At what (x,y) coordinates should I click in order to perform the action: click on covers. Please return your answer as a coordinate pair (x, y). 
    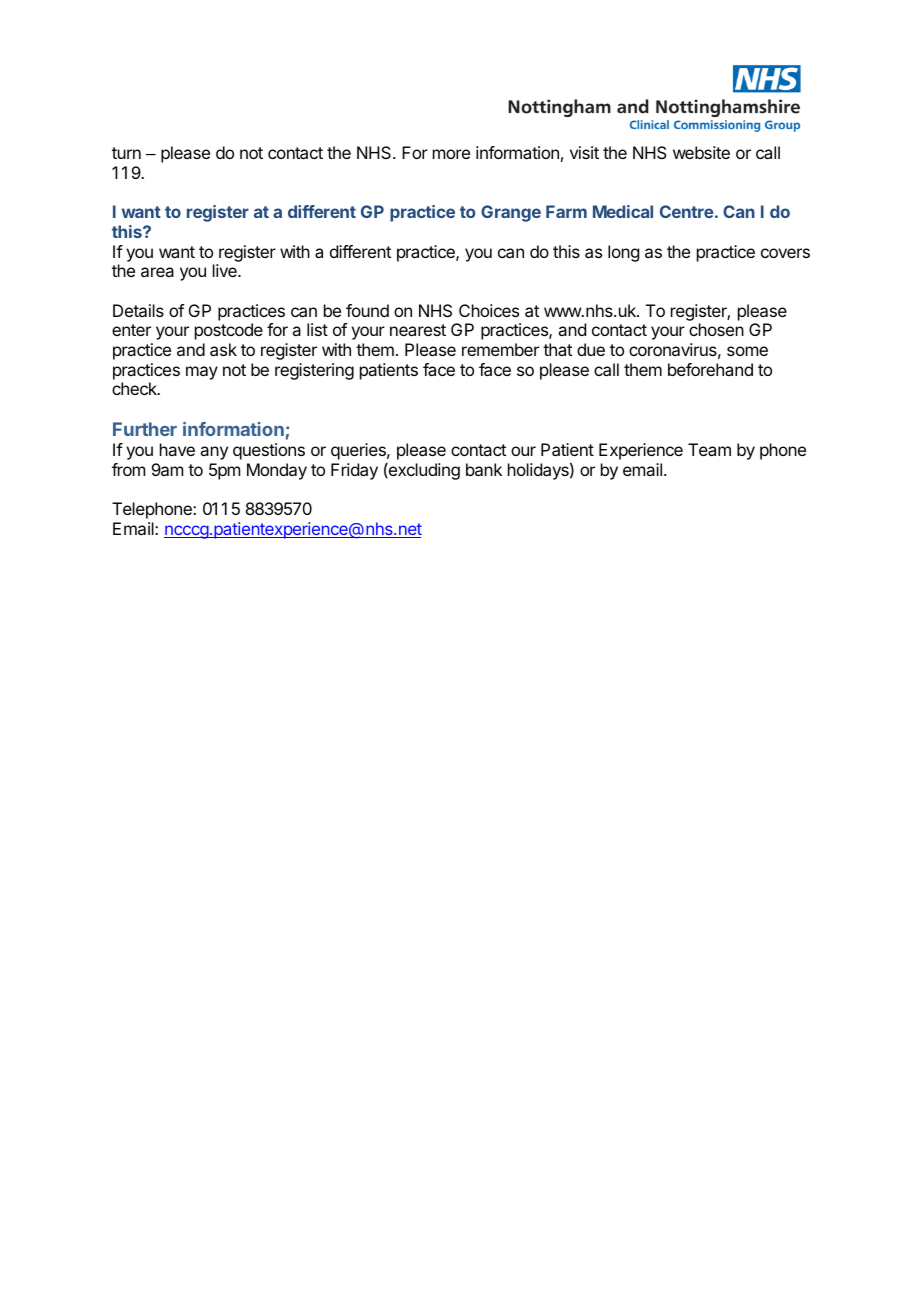
    Looking at the image, I should click on (785, 253).
